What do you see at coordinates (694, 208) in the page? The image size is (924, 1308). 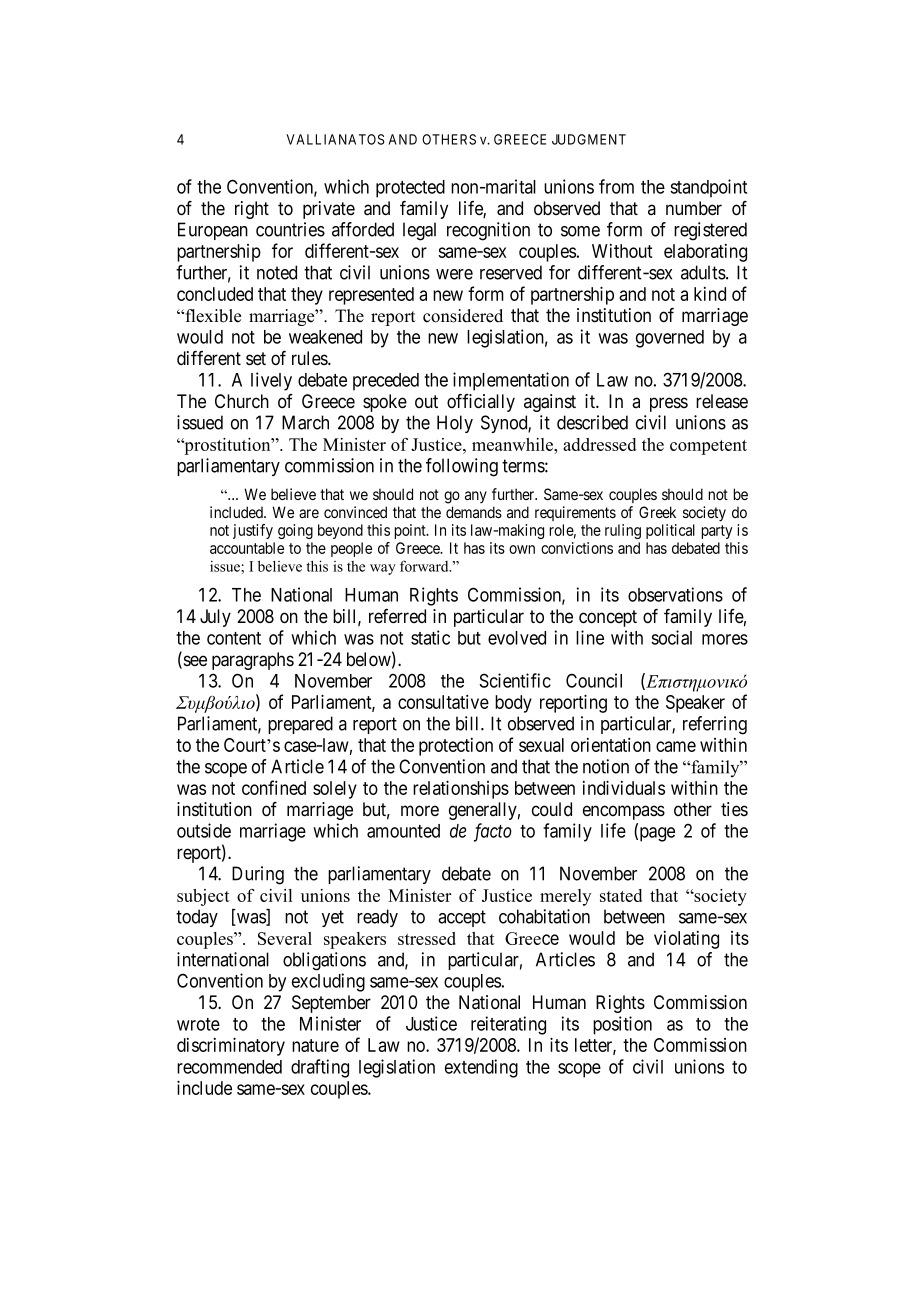 I see `number` at bounding box center [694, 208].
